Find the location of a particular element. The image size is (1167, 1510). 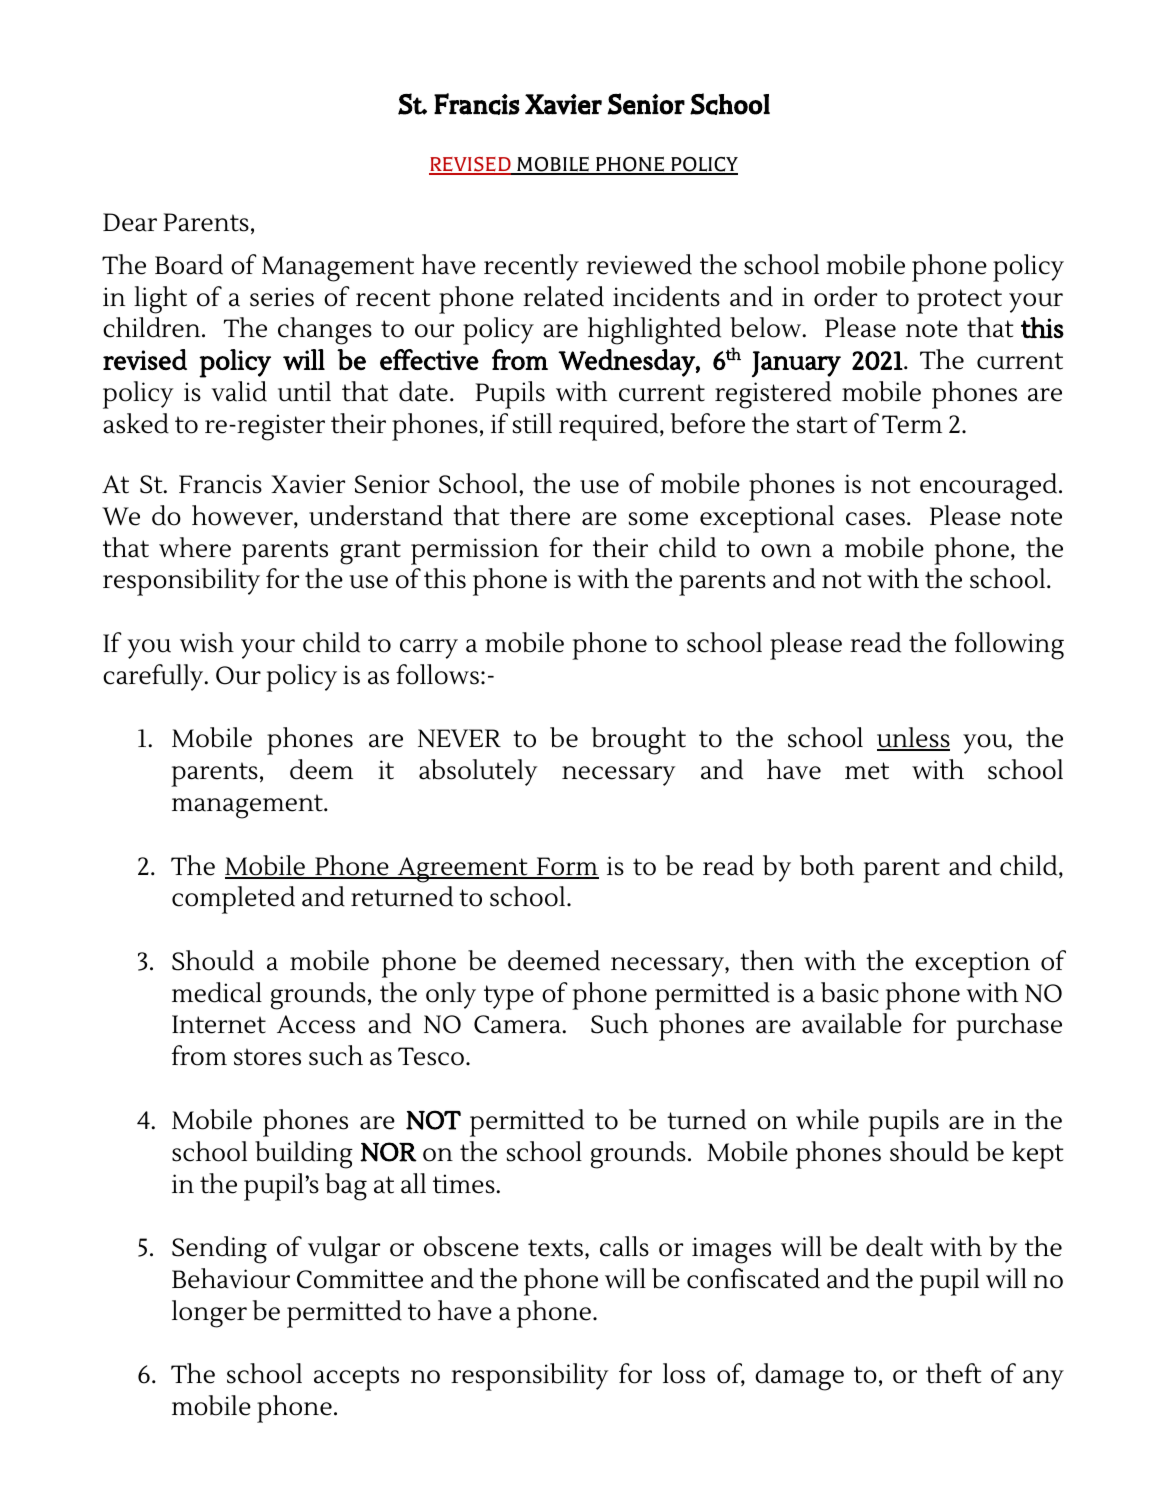

basic is located at coordinates (850, 992).
